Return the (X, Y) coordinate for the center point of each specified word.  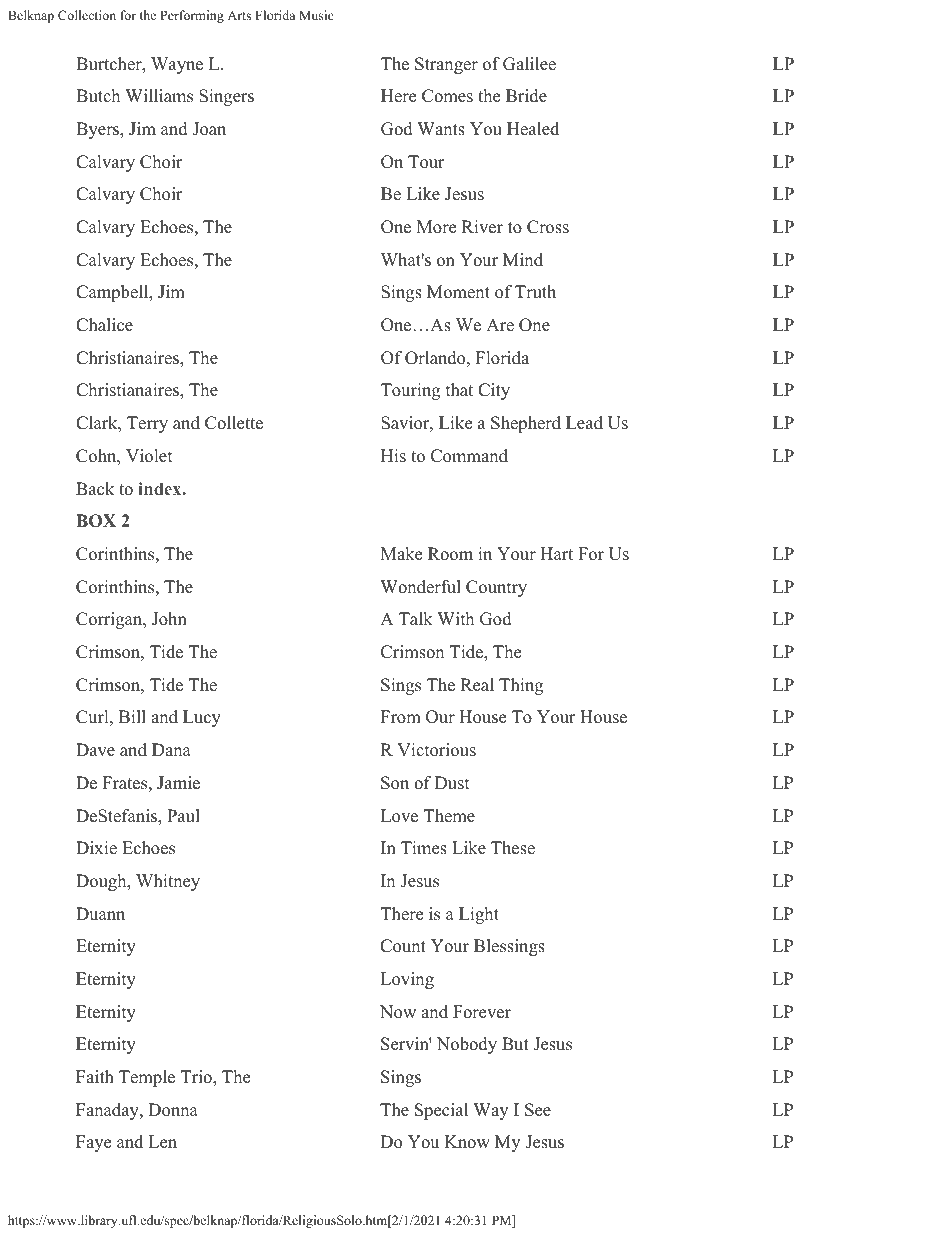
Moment (458, 292)
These (513, 848)
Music (316, 15)
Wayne (177, 65)
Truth (535, 292)
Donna (173, 1110)
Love (399, 816)
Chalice (104, 325)
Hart (556, 553)
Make (401, 554)
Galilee (529, 64)
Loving (407, 980)
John (169, 619)
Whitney (168, 882)
